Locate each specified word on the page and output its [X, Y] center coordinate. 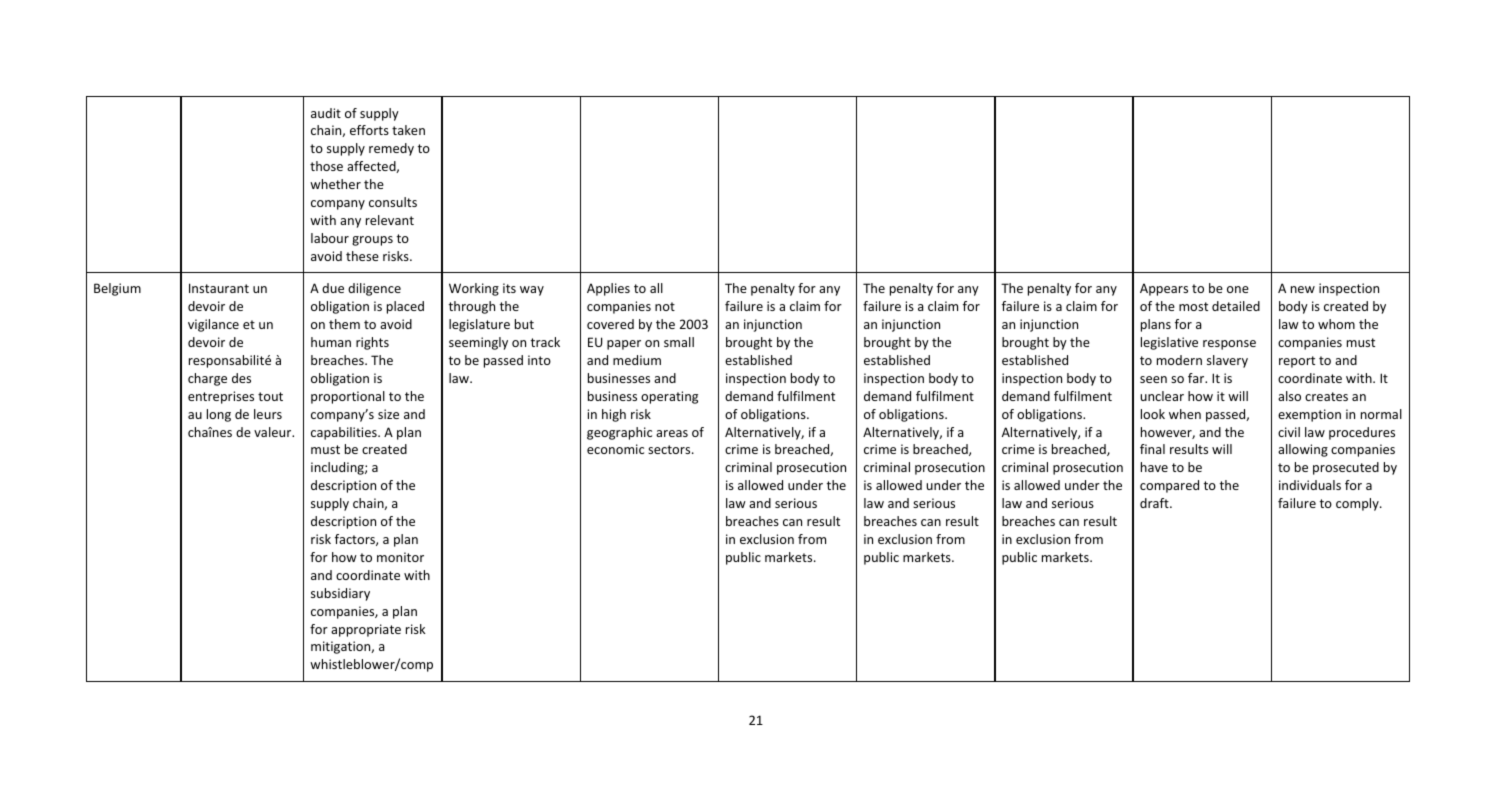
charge [207, 379]
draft [1155, 503]
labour [330, 238]
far [1197, 378]
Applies [608, 289]
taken [408, 130]
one [1238, 289]
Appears [1164, 289]
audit [326, 113]
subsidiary [340, 594]
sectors [670, 449]
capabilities [345, 433]
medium [637, 360]
